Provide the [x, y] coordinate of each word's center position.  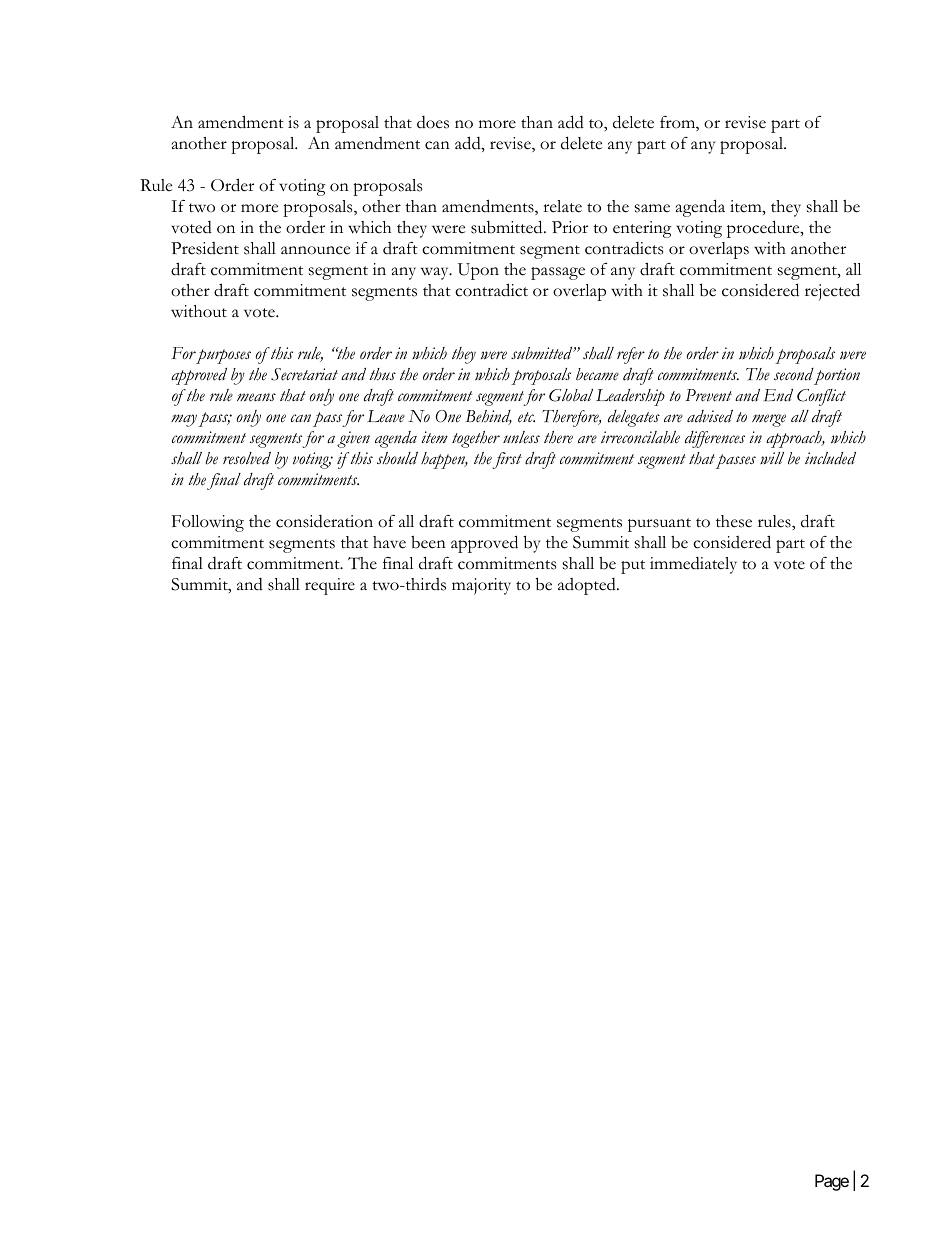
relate [562, 206]
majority [481, 586]
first [507, 460]
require [330, 586]
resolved [247, 458]
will [772, 458]
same [652, 208]
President [205, 248]
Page [832, 1182]
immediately [693, 565]
